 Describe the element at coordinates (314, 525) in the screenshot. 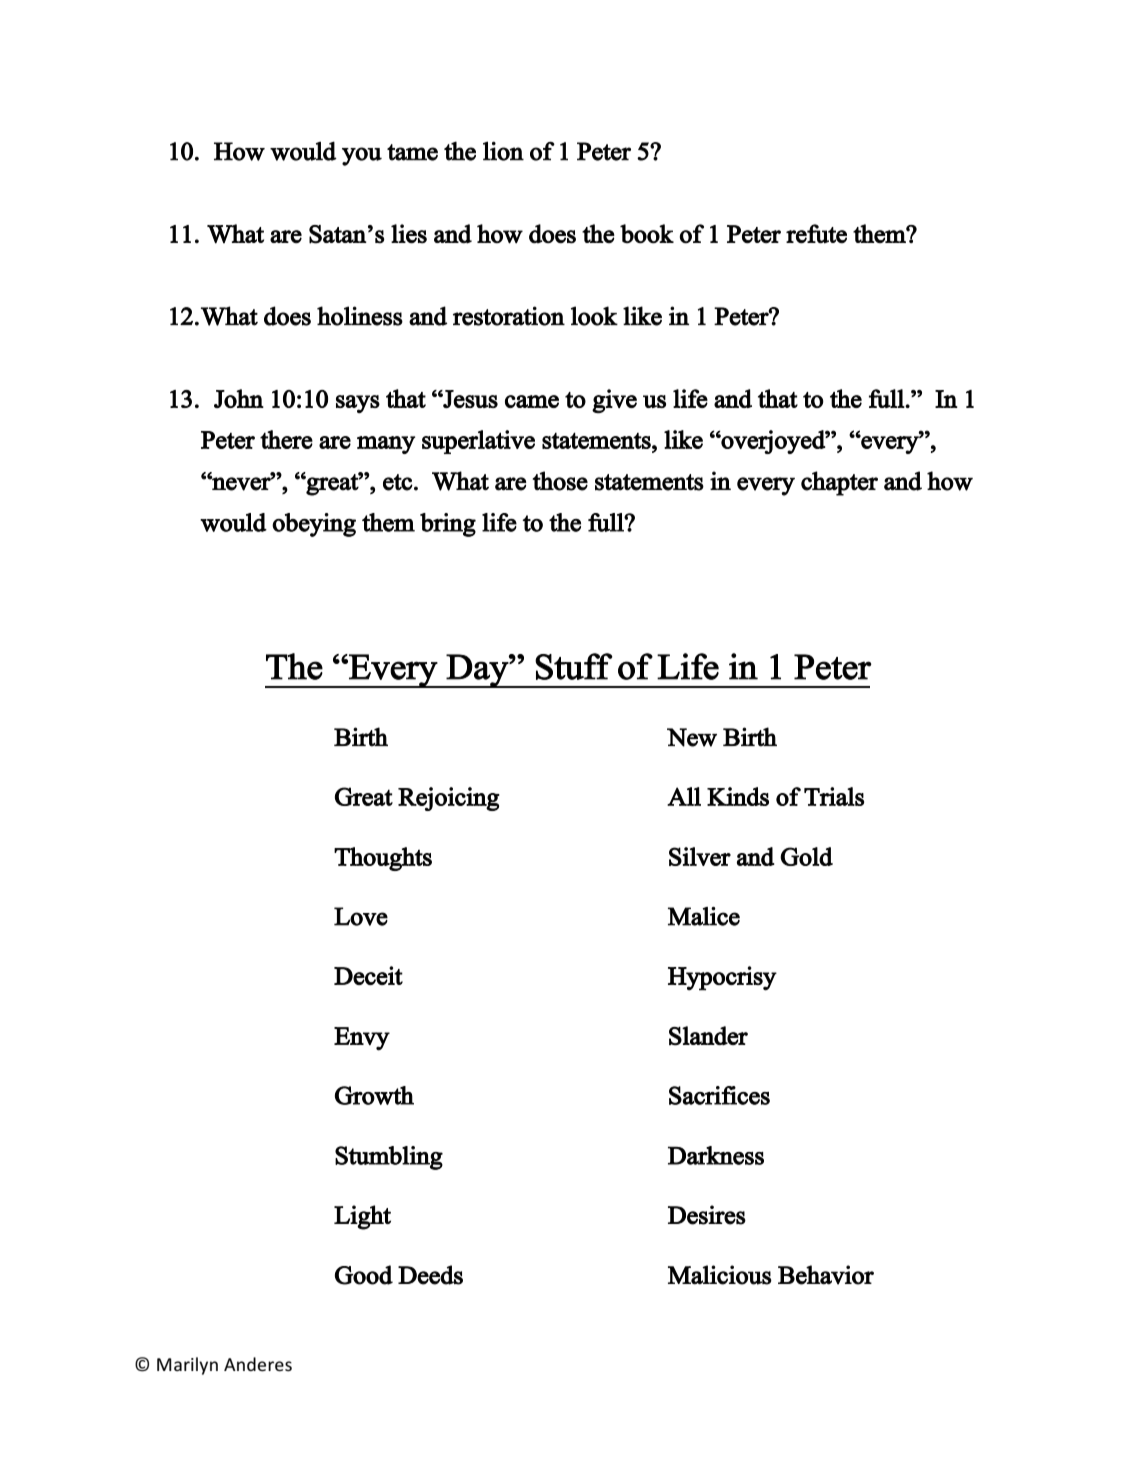

I see `obeying` at that location.
